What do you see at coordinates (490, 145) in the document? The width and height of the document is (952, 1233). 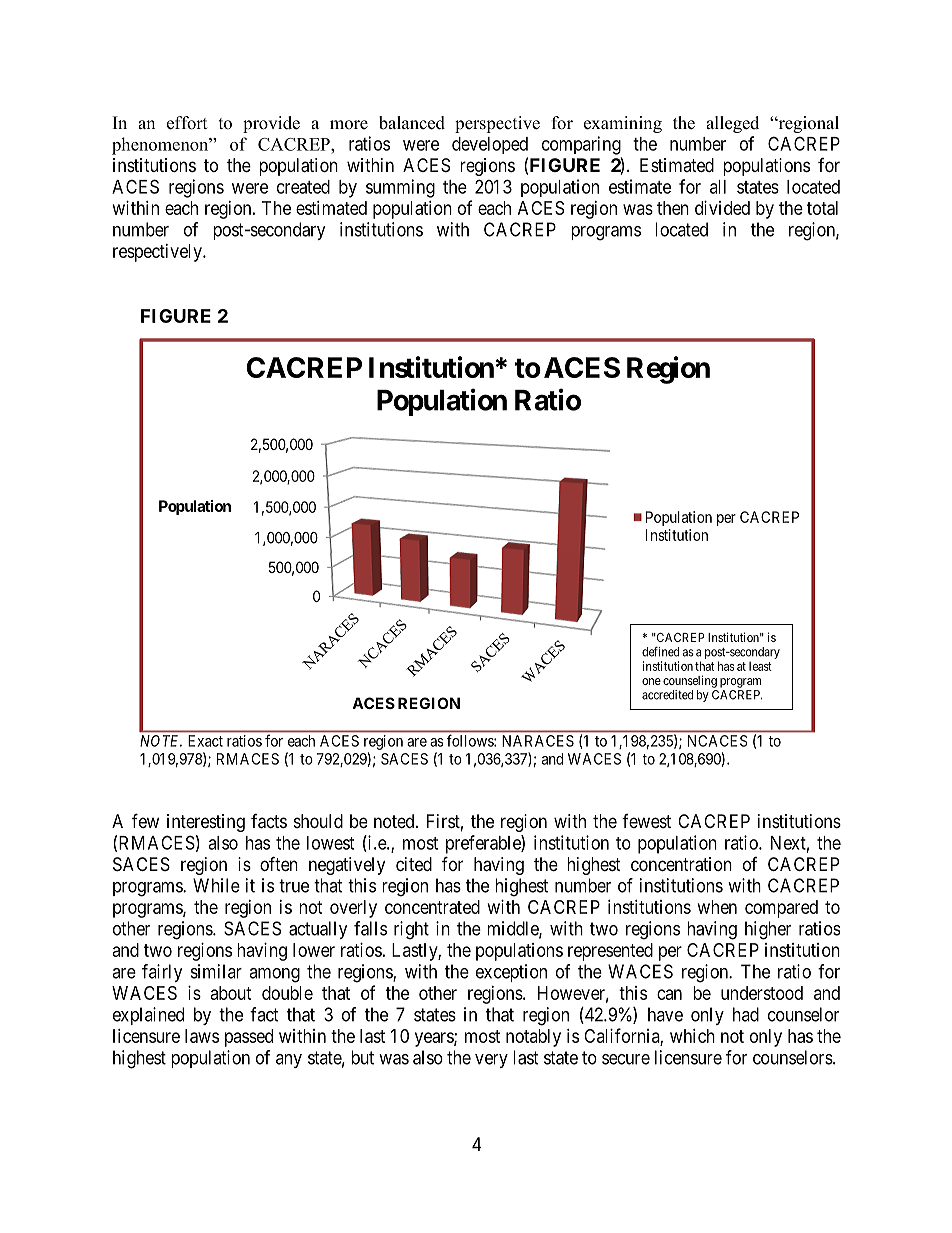 I see `developed` at bounding box center [490, 145].
